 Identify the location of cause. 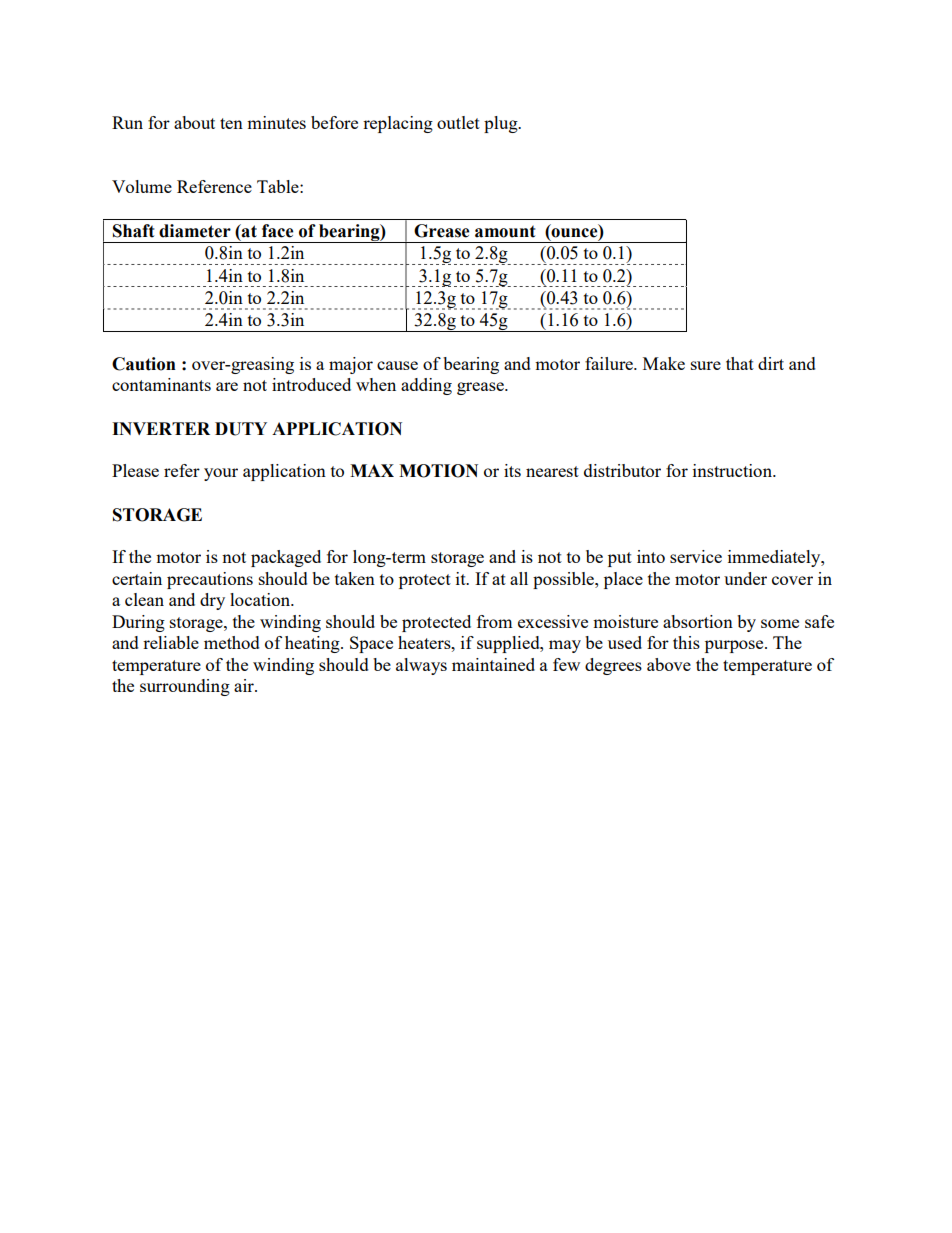
(397, 365).
